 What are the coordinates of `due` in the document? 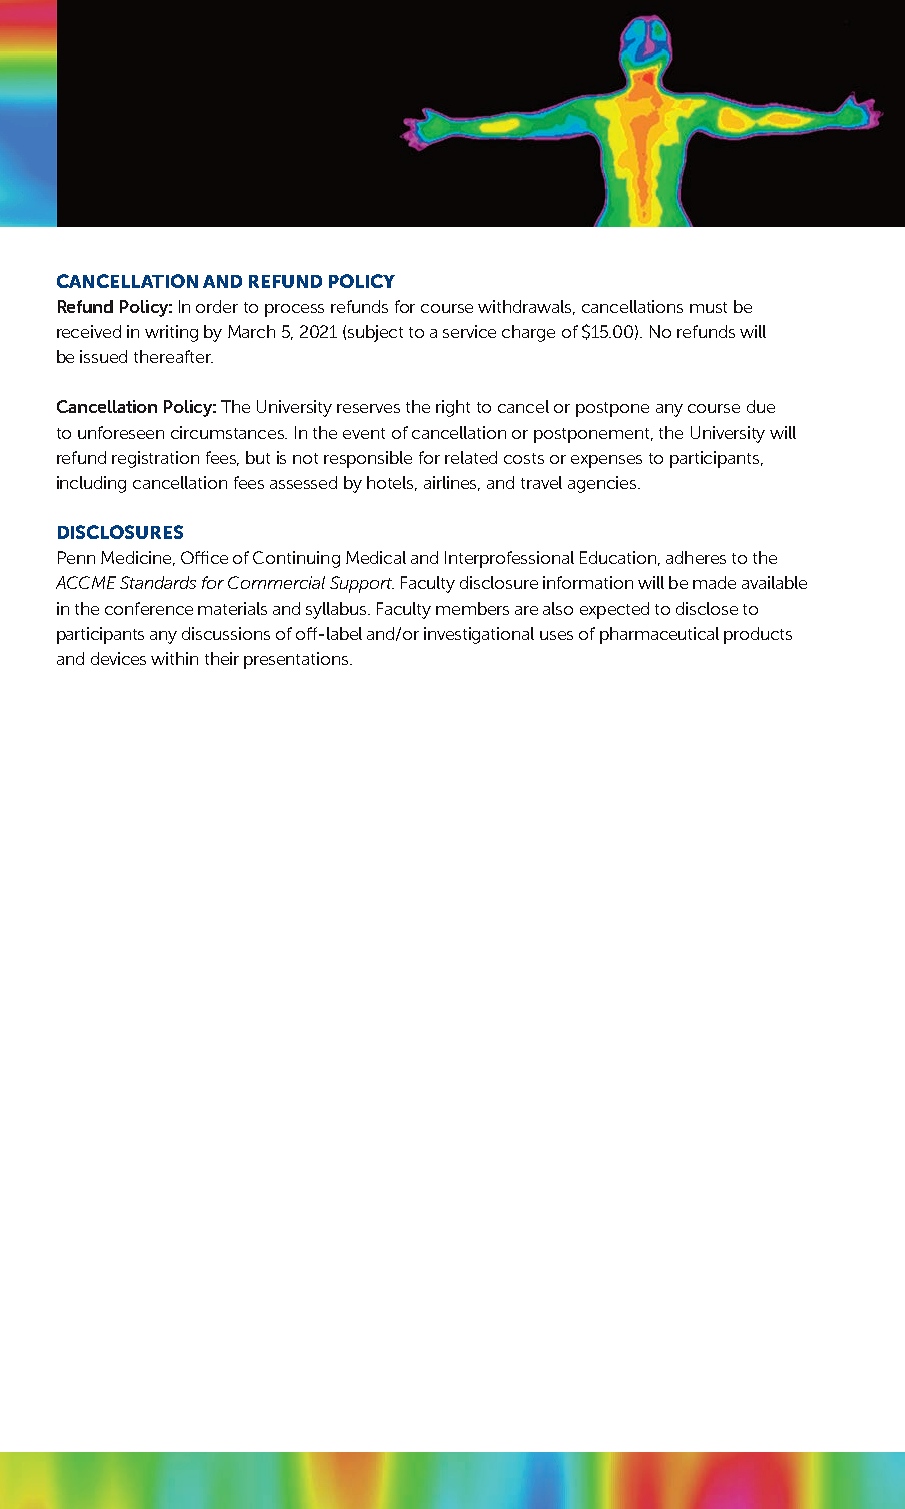 It's located at (761, 406).
